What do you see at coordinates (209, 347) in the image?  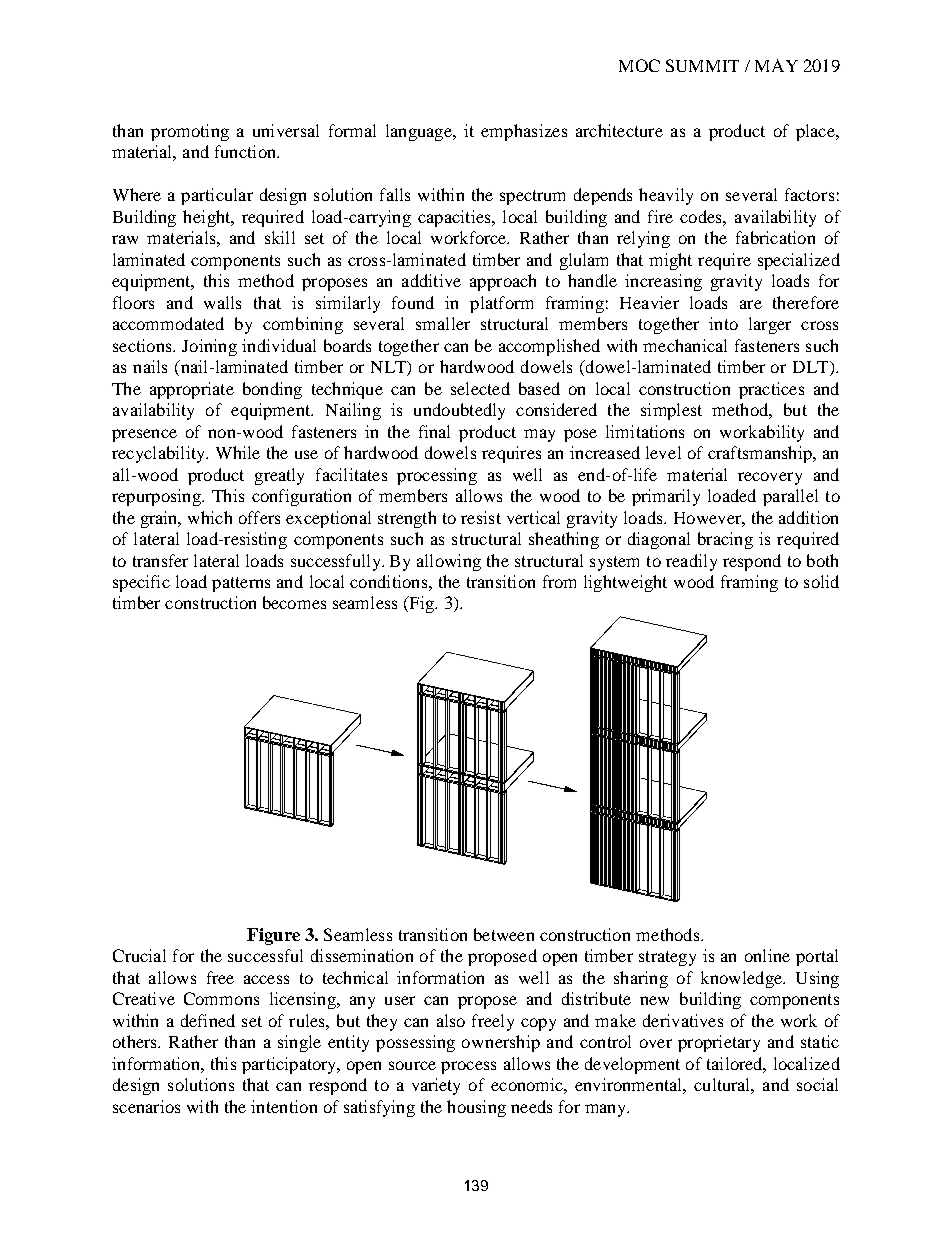 I see `Joining` at bounding box center [209, 347].
